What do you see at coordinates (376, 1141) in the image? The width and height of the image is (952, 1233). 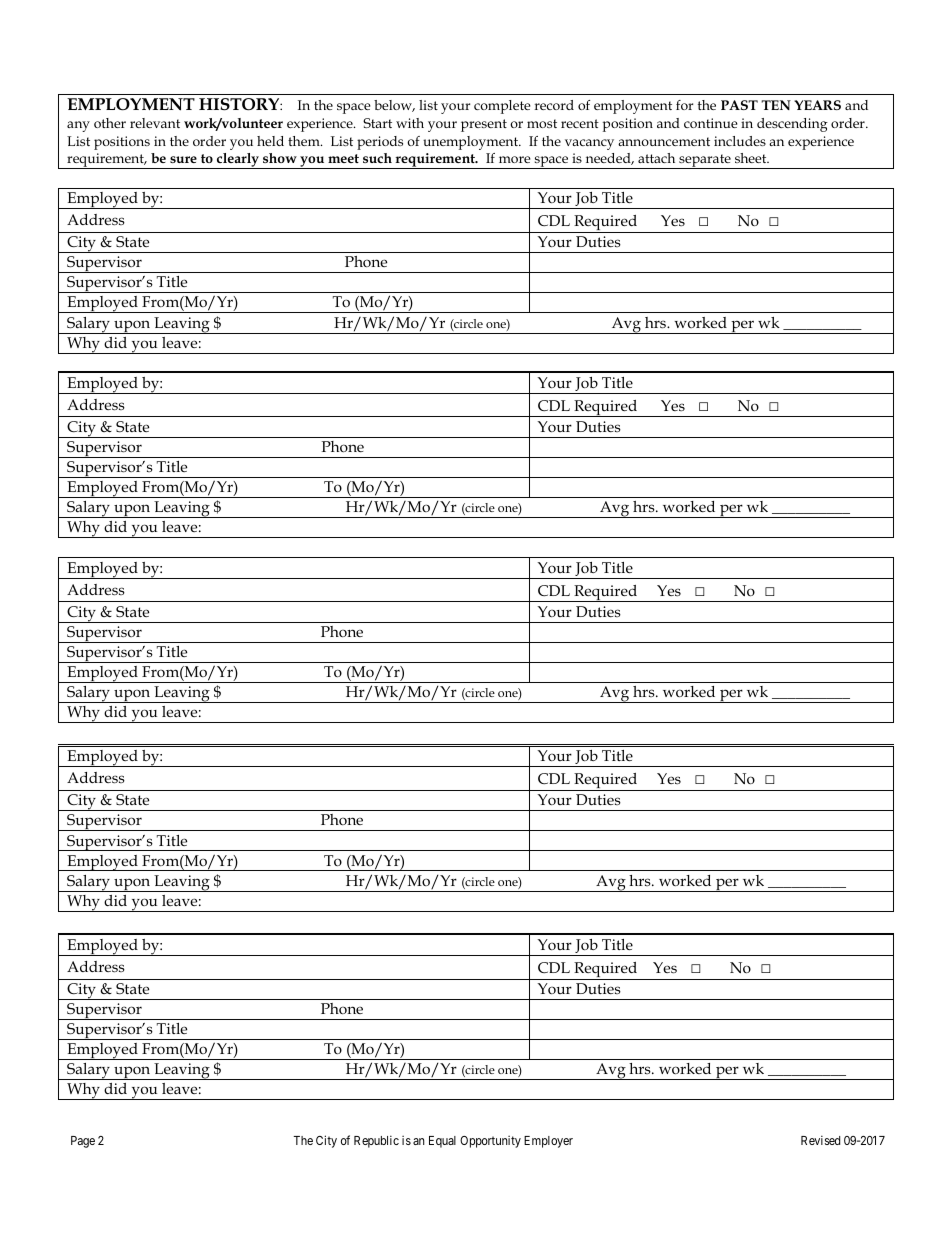 I see `Republic` at bounding box center [376, 1141].
